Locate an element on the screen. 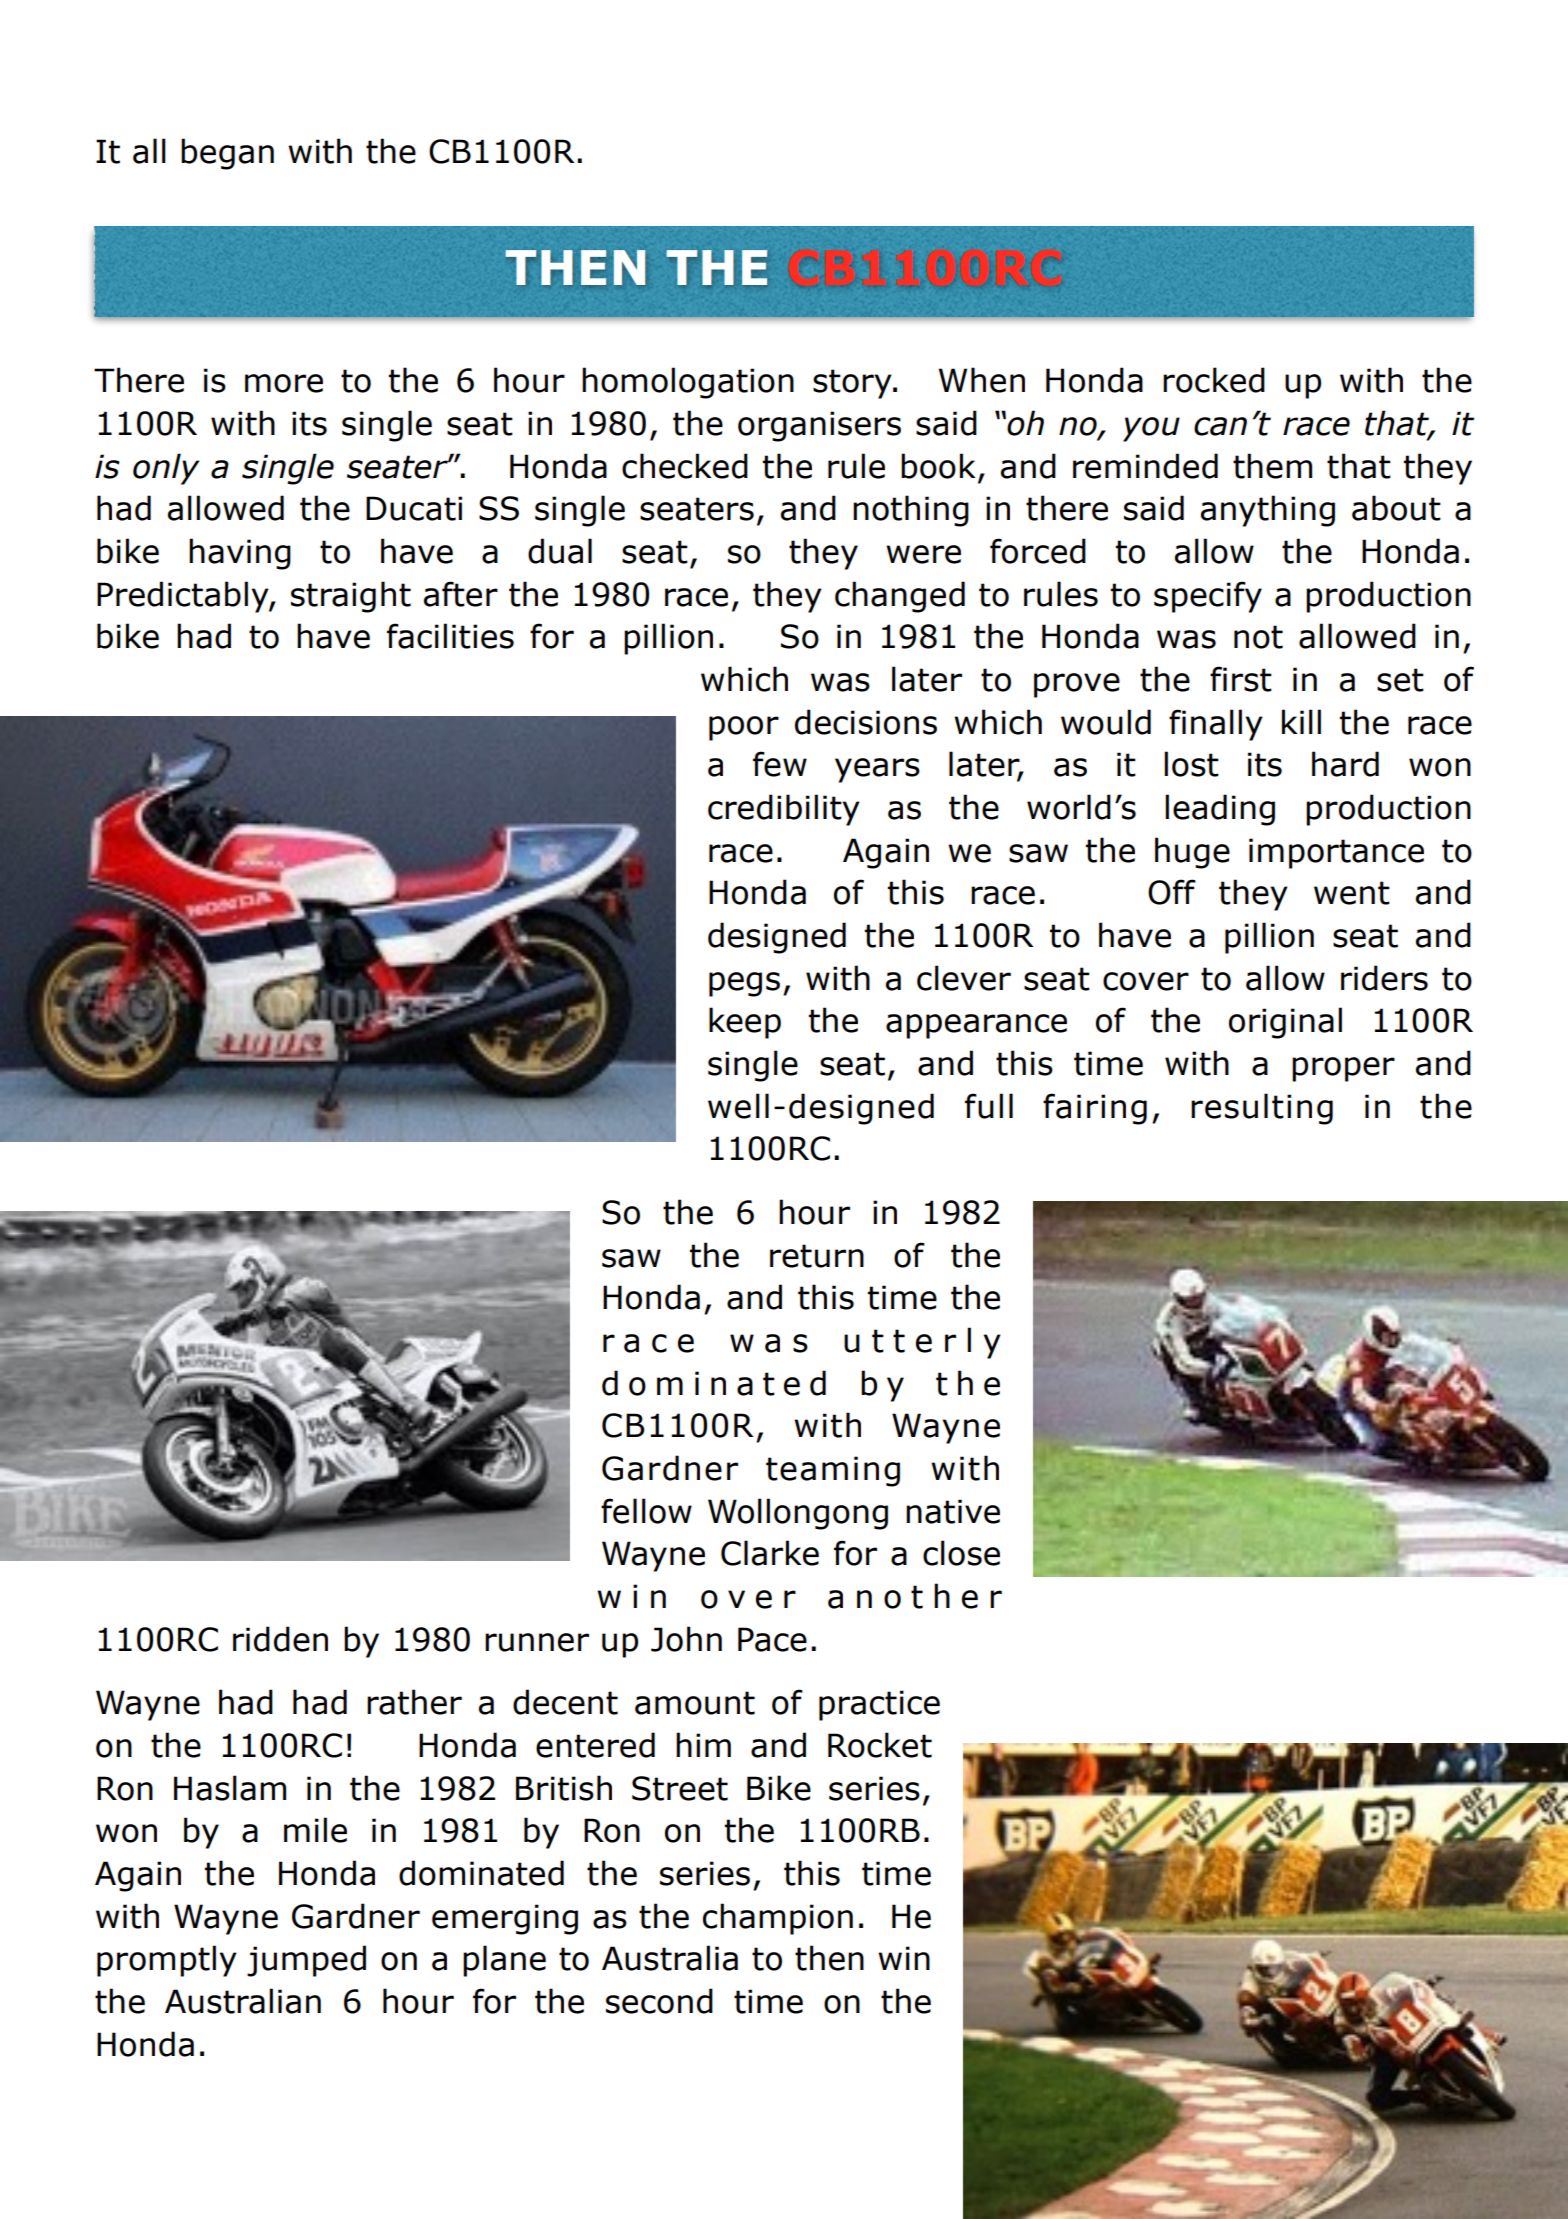 The width and height of the screenshot is (1568, 2219). rocked is located at coordinates (1214, 380).
